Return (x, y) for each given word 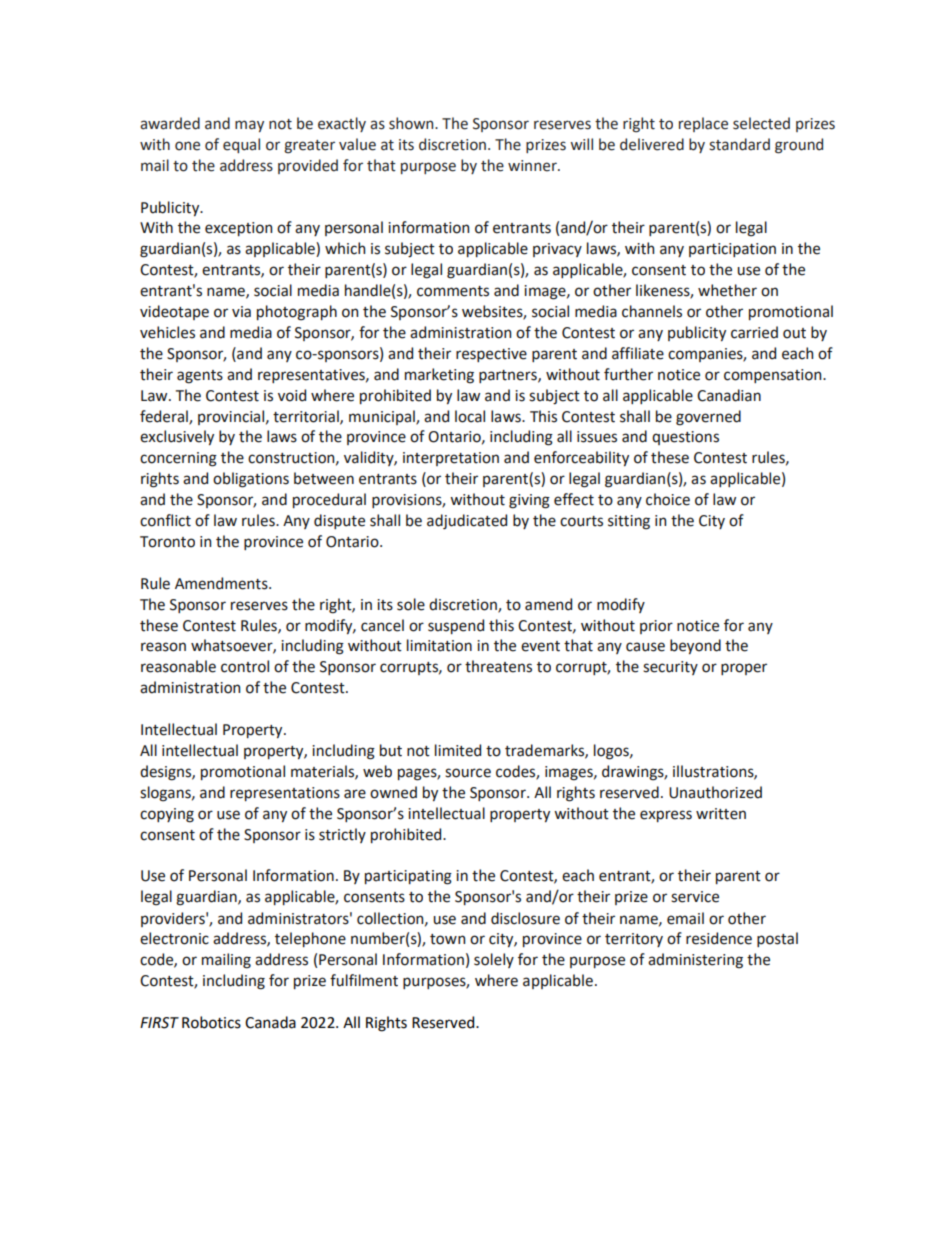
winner (533, 166)
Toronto (167, 542)
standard (739, 144)
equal (241, 145)
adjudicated (467, 522)
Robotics (211, 1022)
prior (656, 627)
